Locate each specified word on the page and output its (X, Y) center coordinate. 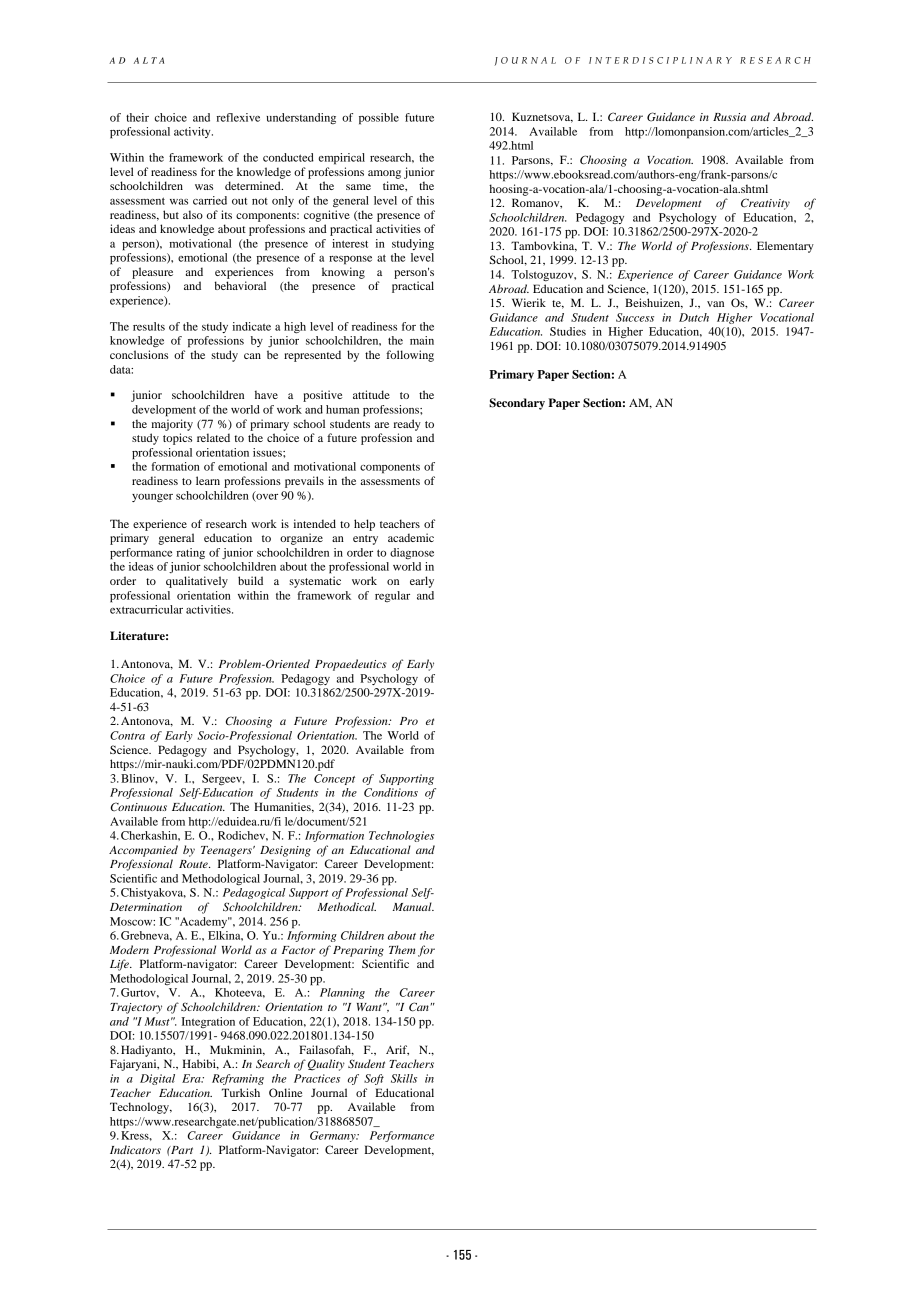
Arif (397, 1050)
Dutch (694, 317)
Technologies (401, 836)
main (422, 340)
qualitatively (197, 582)
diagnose (412, 553)
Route (194, 864)
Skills (404, 1078)
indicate (251, 326)
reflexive (238, 117)
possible (379, 119)
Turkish (241, 1092)
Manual (413, 906)
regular (392, 596)
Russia (729, 117)
